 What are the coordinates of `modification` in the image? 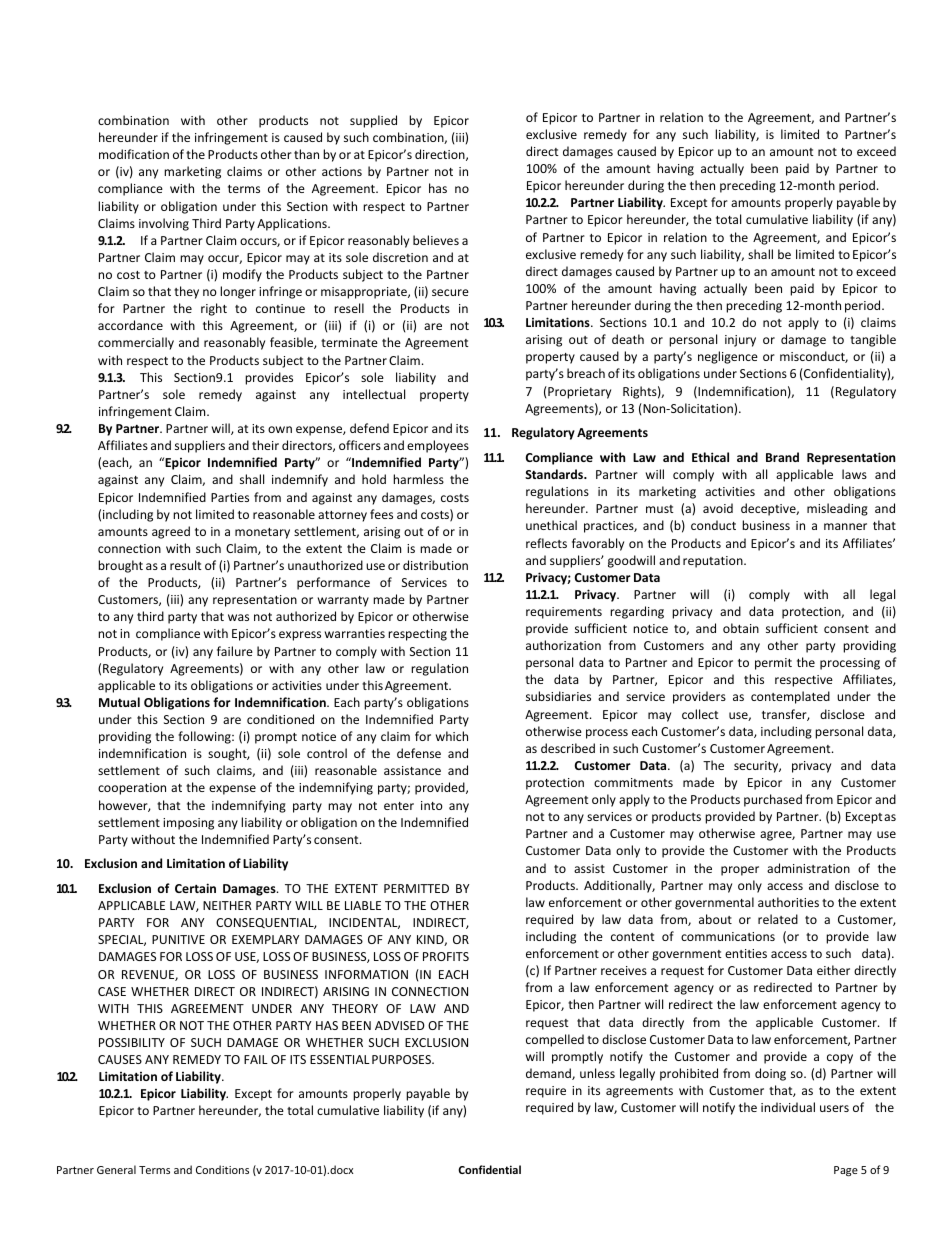 It's located at (134, 154).
